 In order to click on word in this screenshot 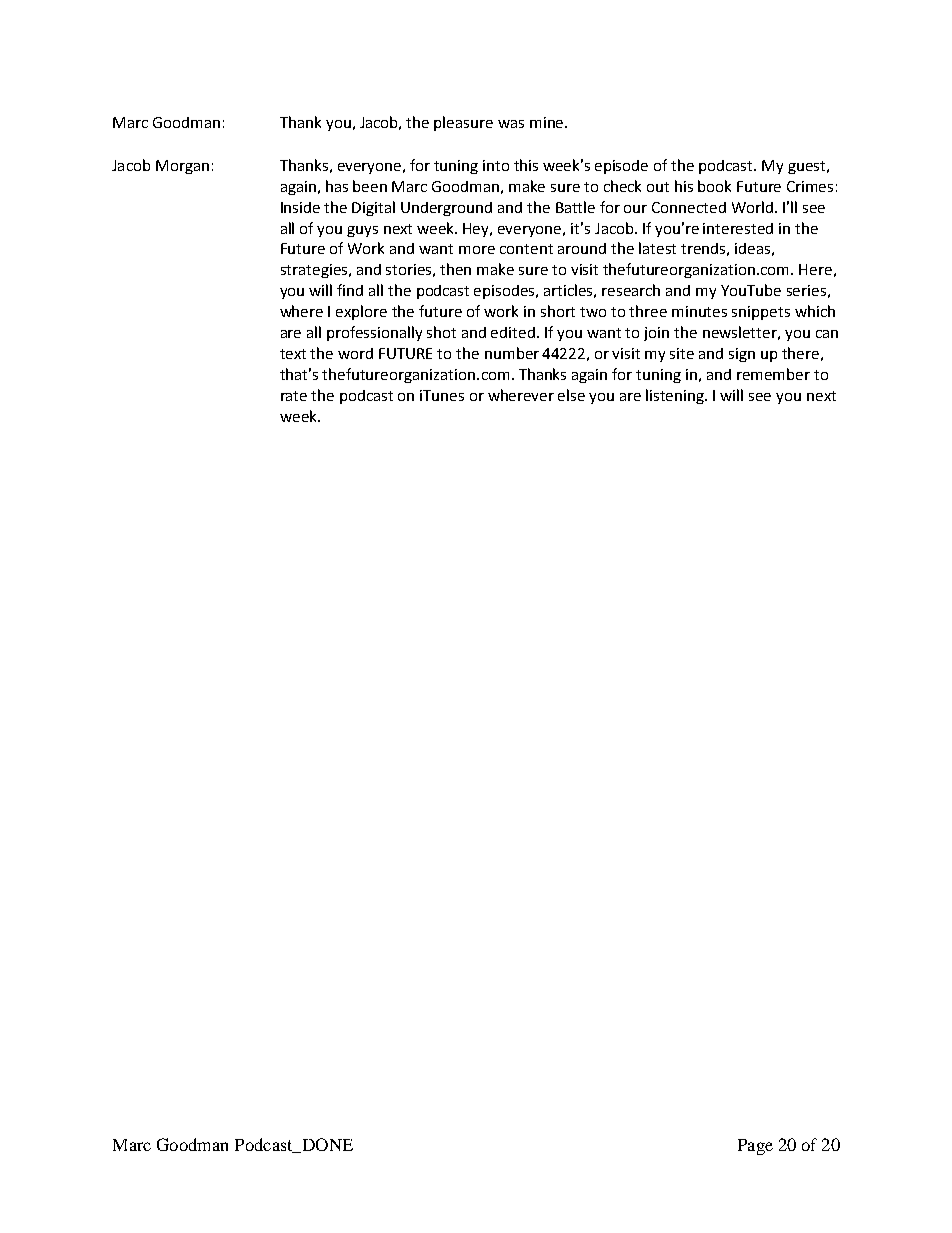, I will do `click(355, 353)`.
